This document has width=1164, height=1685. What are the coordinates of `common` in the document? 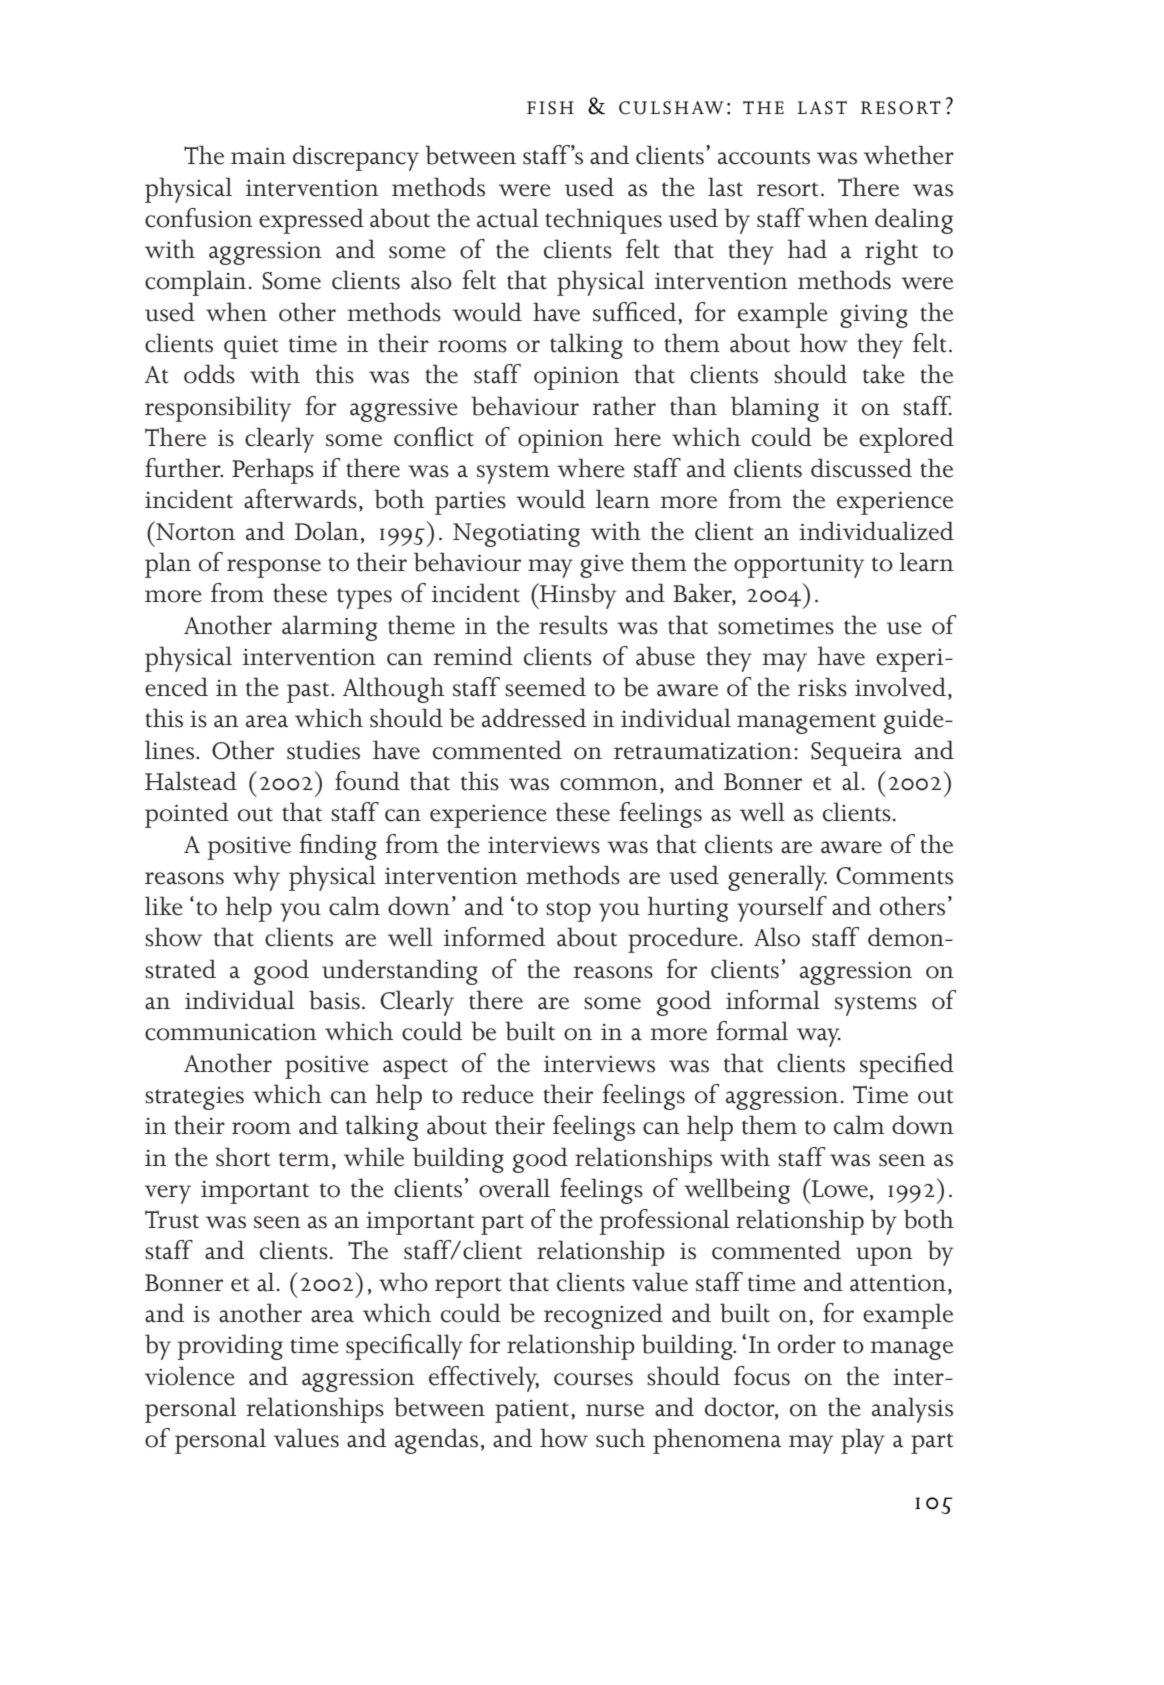 It's located at (609, 784).
